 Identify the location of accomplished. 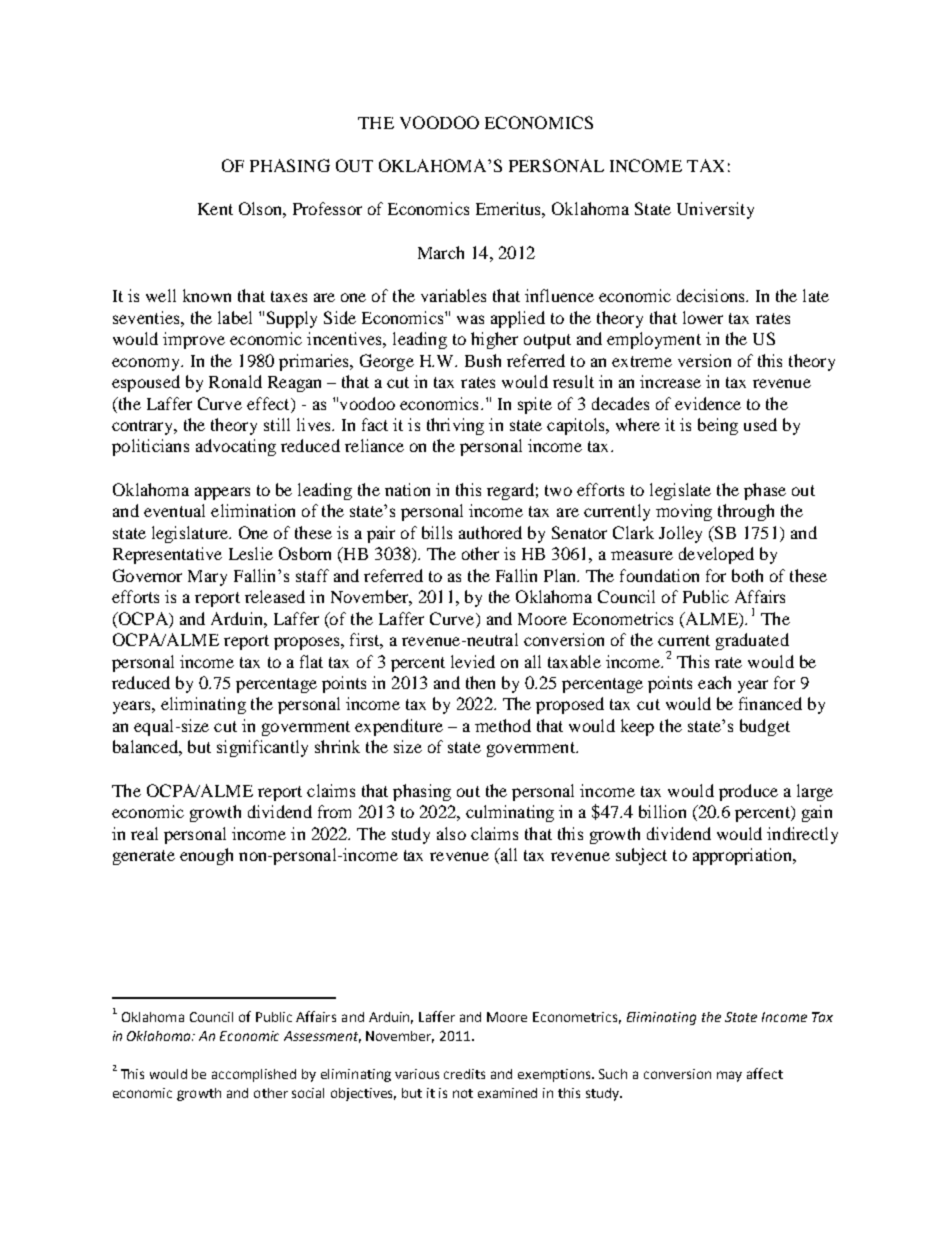
(254, 1075).
